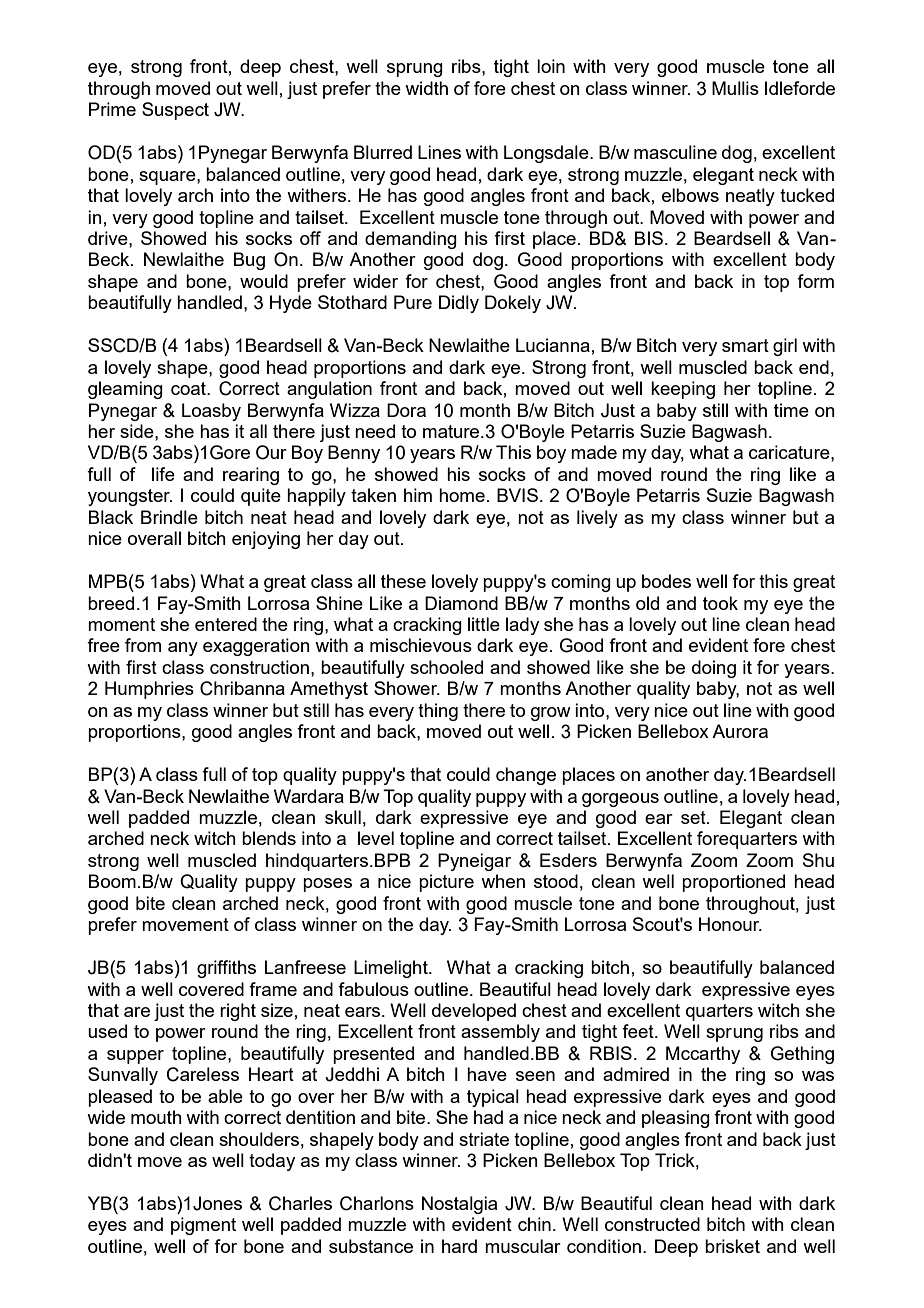  Describe the element at coordinates (459, 1205) in the image. I see `Nostalgia` at that location.
